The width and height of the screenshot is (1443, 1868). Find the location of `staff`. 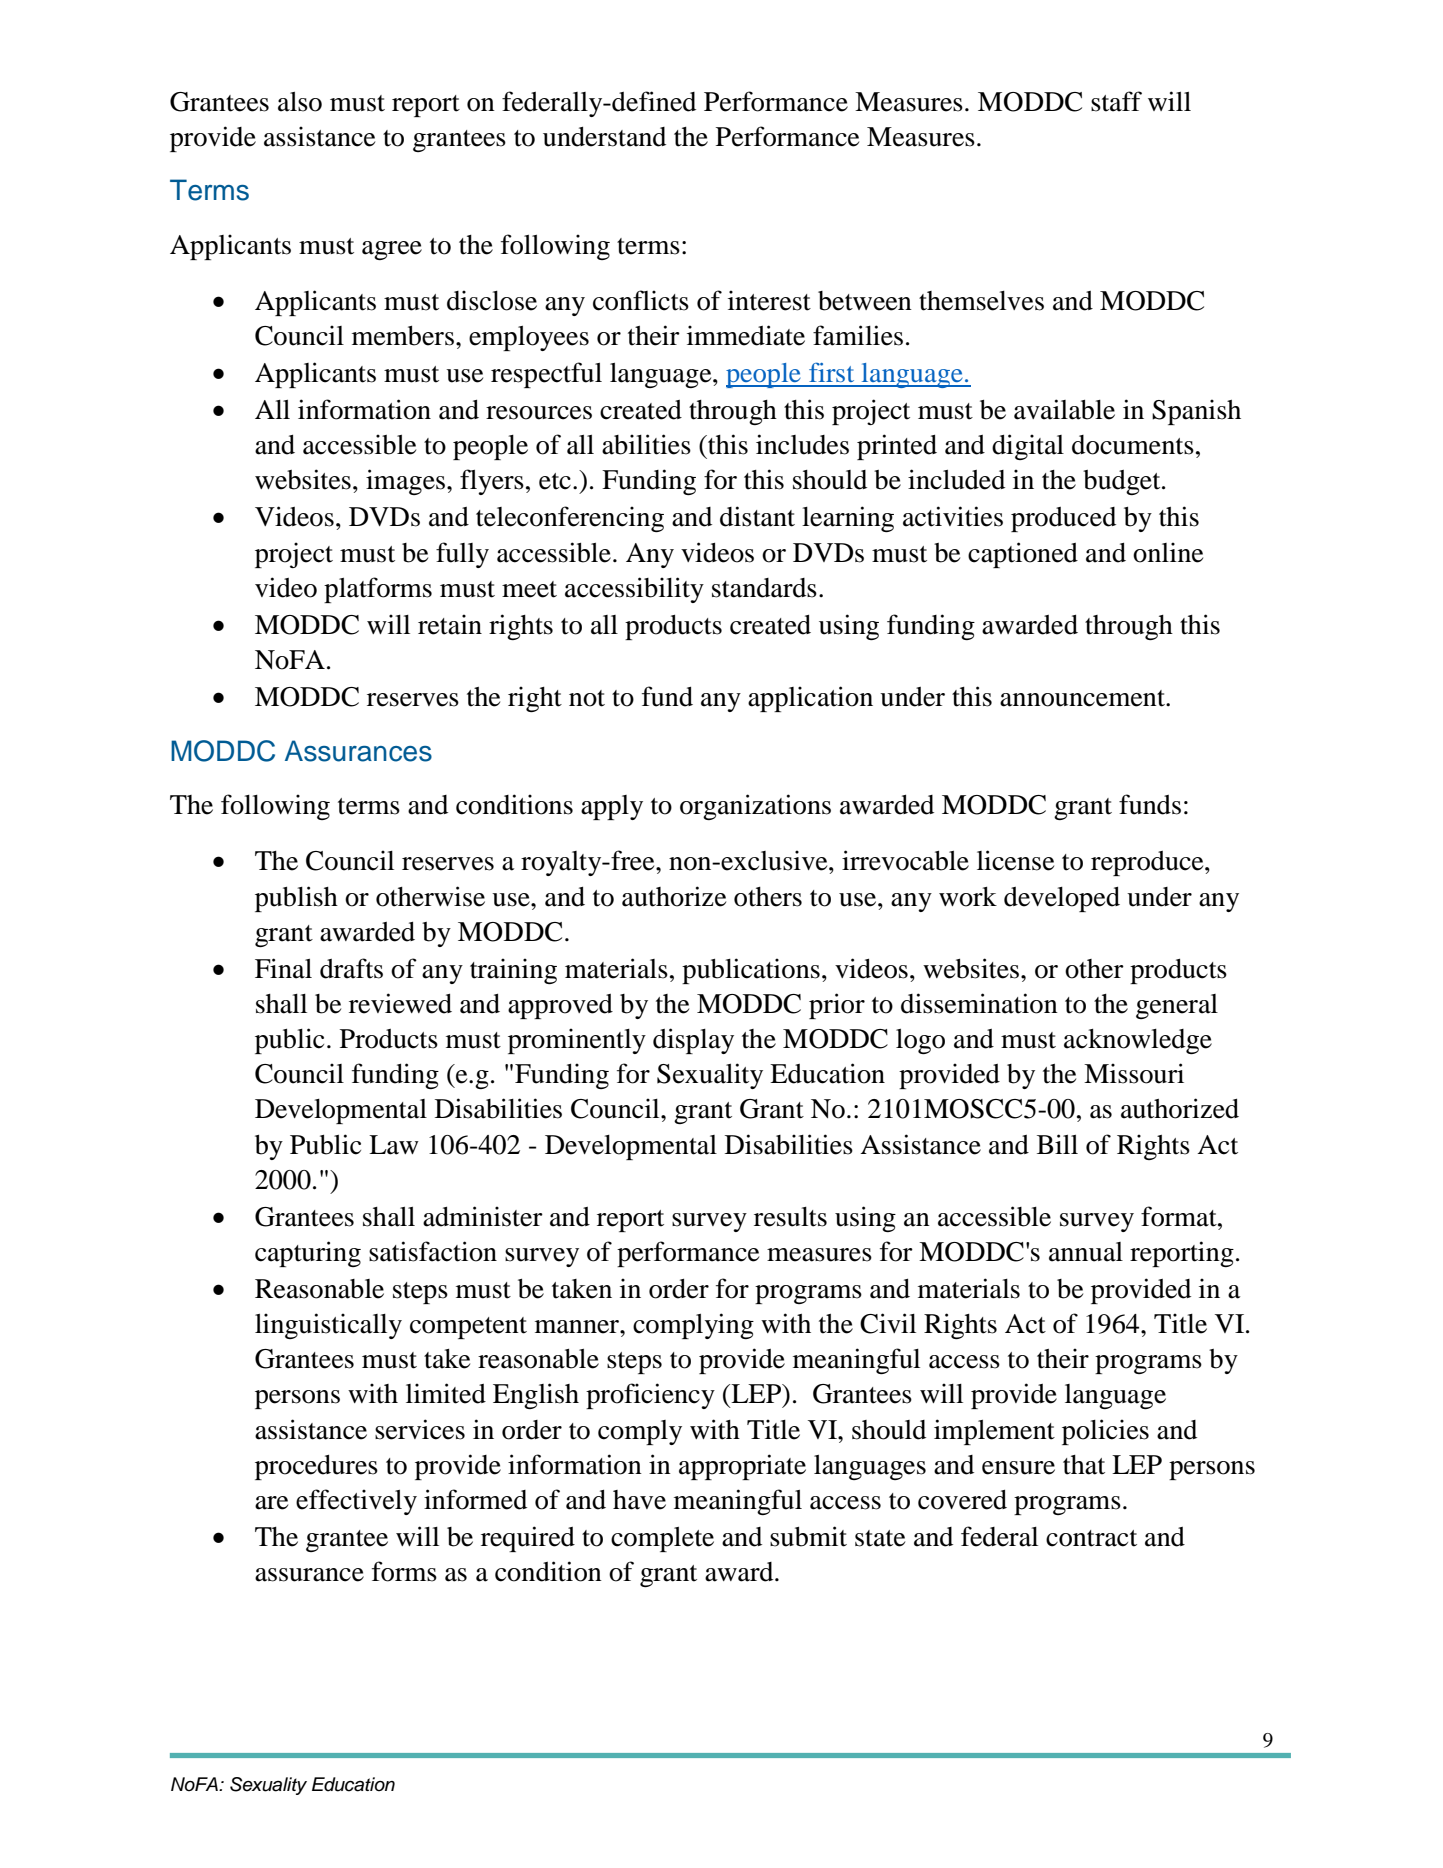

staff is located at coordinates (1116, 101).
